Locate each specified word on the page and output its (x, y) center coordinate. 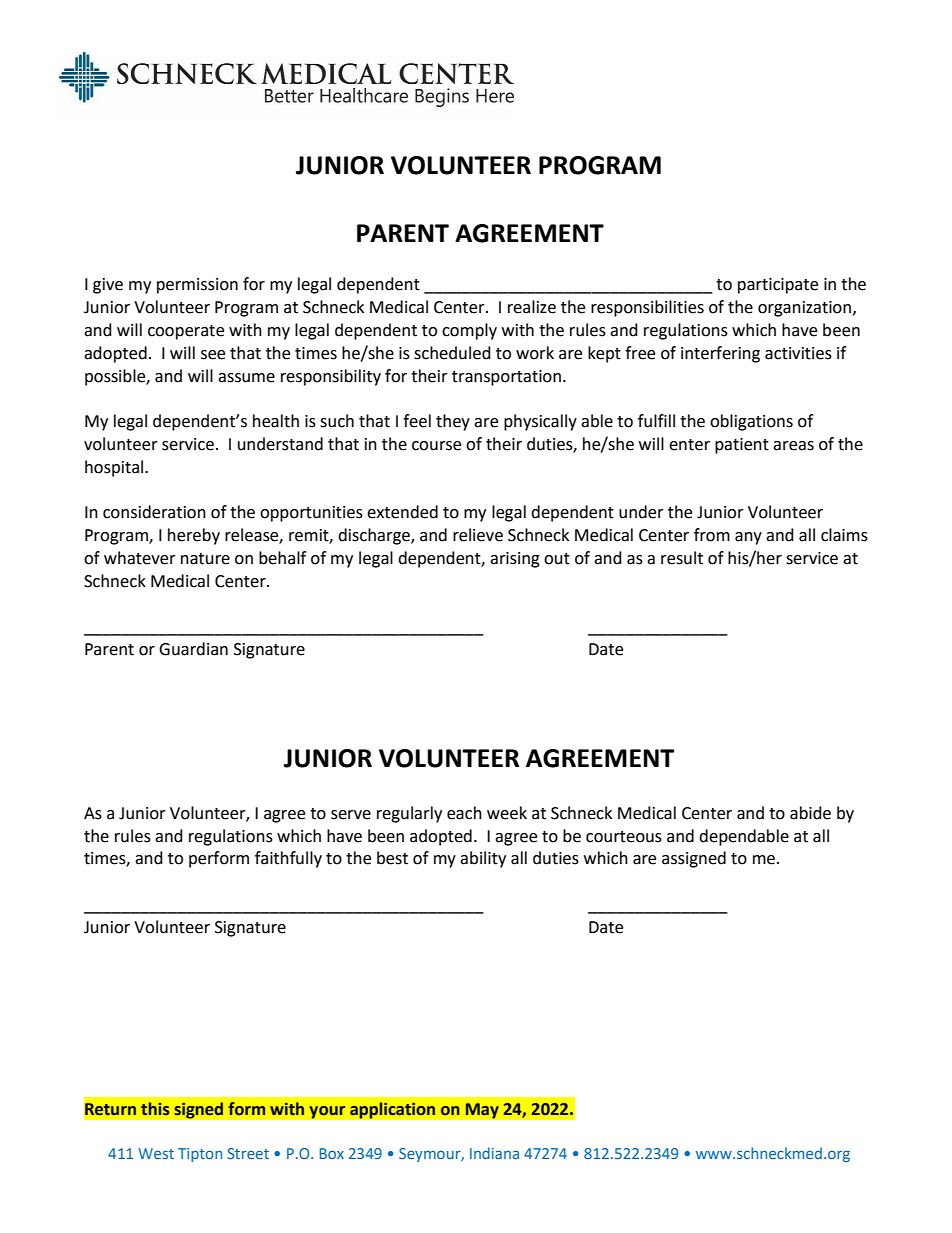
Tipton (200, 1155)
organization (804, 309)
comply (469, 331)
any (748, 538)
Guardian (193, 649)
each (464, 813)
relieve (478, 535)
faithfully (288, 859)
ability (483, 859)
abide (810, 813)
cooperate (186, 332)
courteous (624, 837)
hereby (194, 536)
